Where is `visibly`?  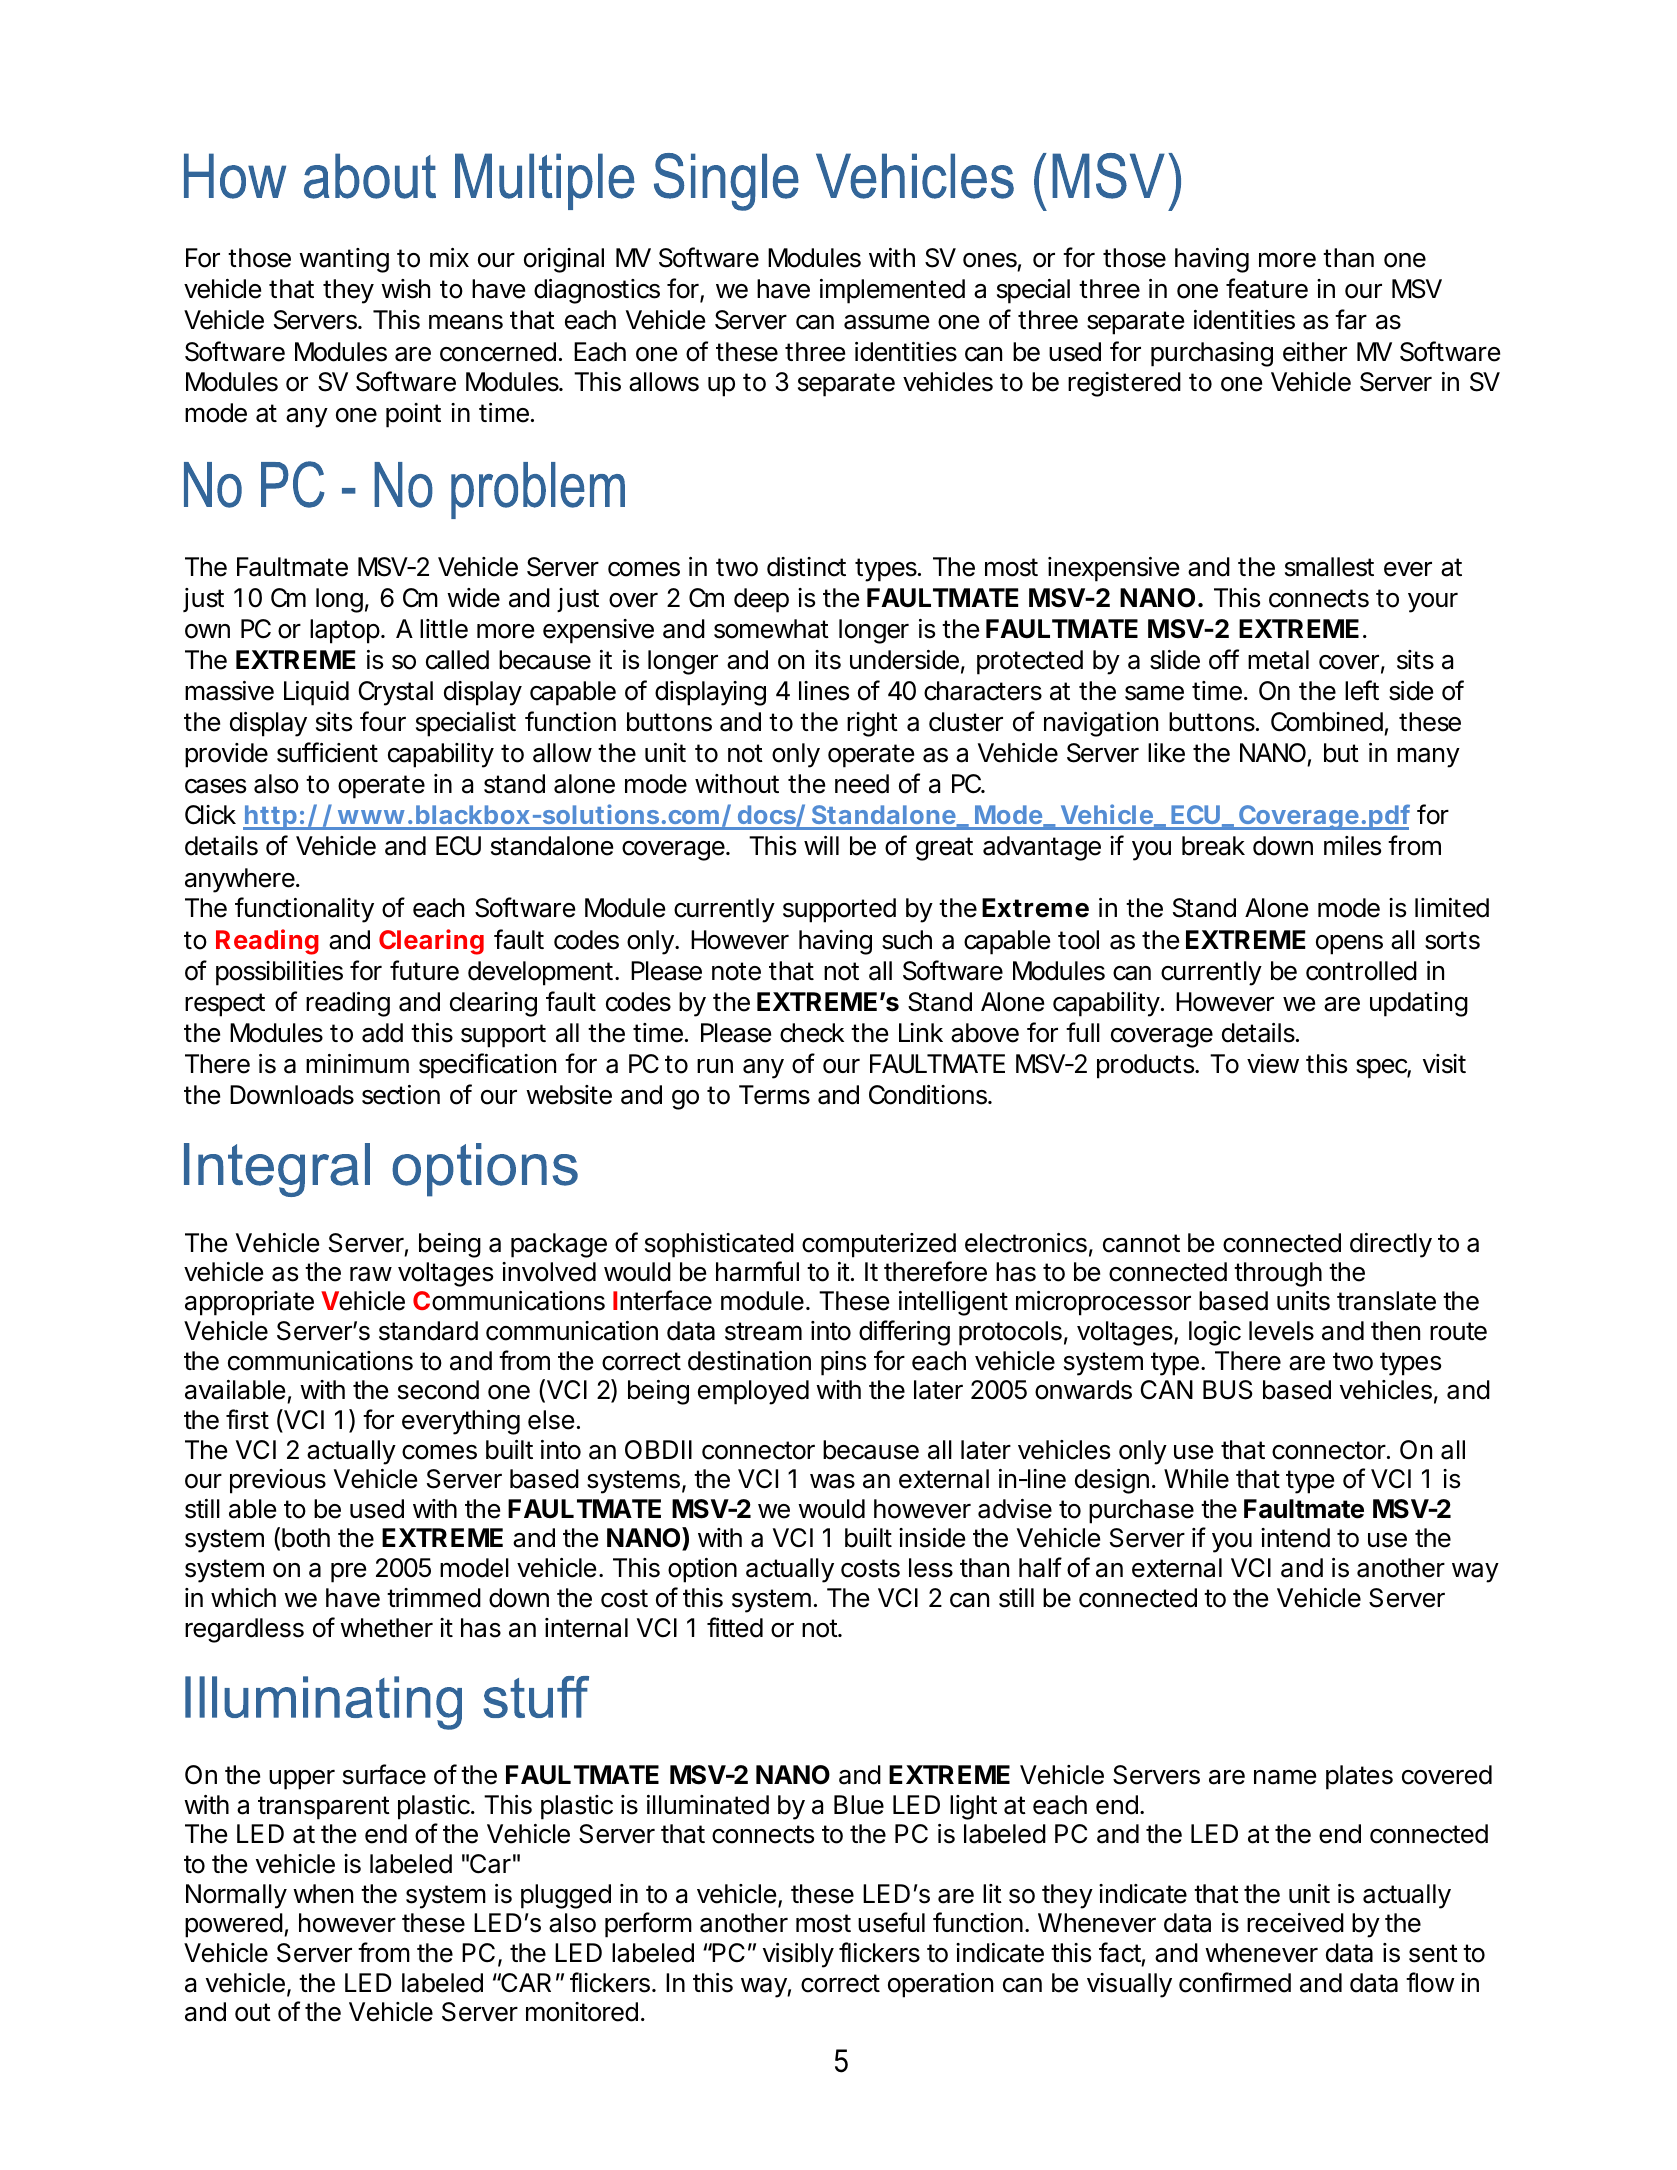 visibly is located at coordinates (798, 1955).
